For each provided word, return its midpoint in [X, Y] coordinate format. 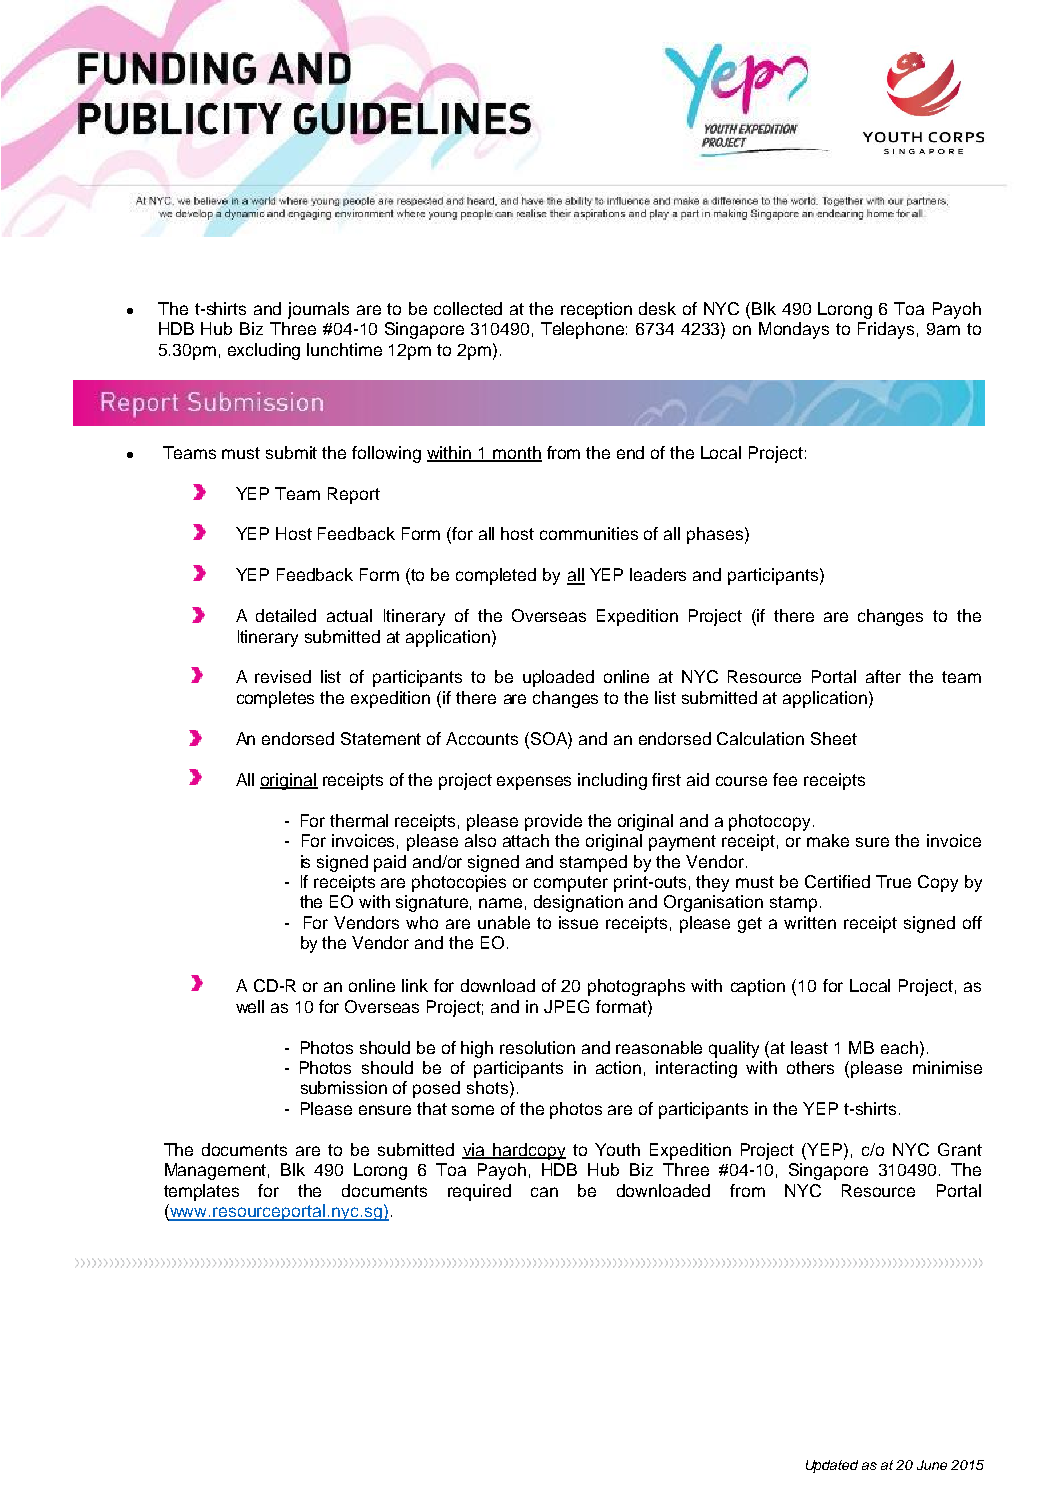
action [618, 1067]
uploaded [558, 678]
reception [596, 310]
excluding [264, 351]
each [899, 1047]
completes [275, 699]
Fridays [886, 330]
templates [201, 1192]
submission [344, 1087]
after [883, 676]
